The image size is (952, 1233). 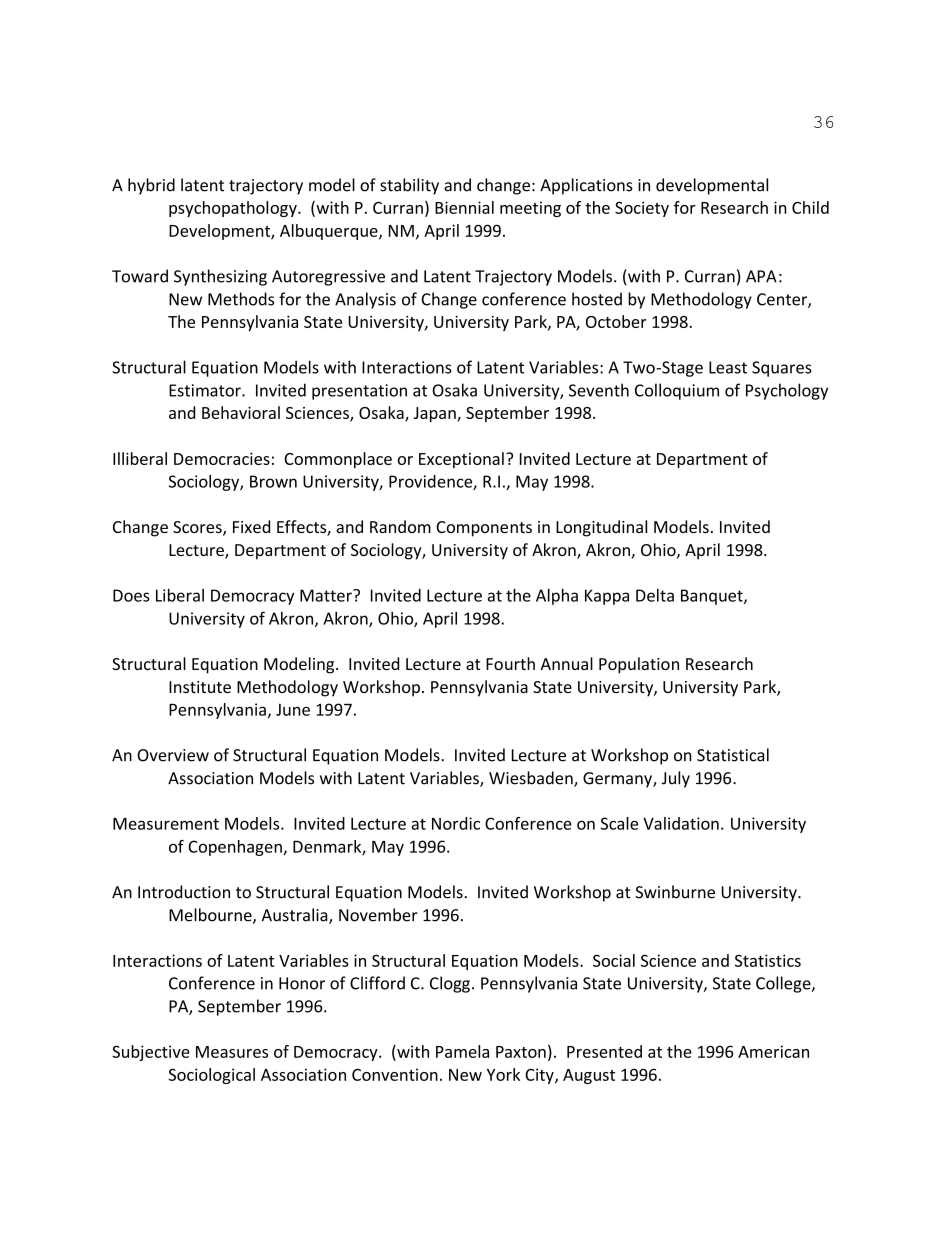 What do you see at coordinates (810, 207) in the screenshot?
I see `Child` at bounding box center [810, 207].
